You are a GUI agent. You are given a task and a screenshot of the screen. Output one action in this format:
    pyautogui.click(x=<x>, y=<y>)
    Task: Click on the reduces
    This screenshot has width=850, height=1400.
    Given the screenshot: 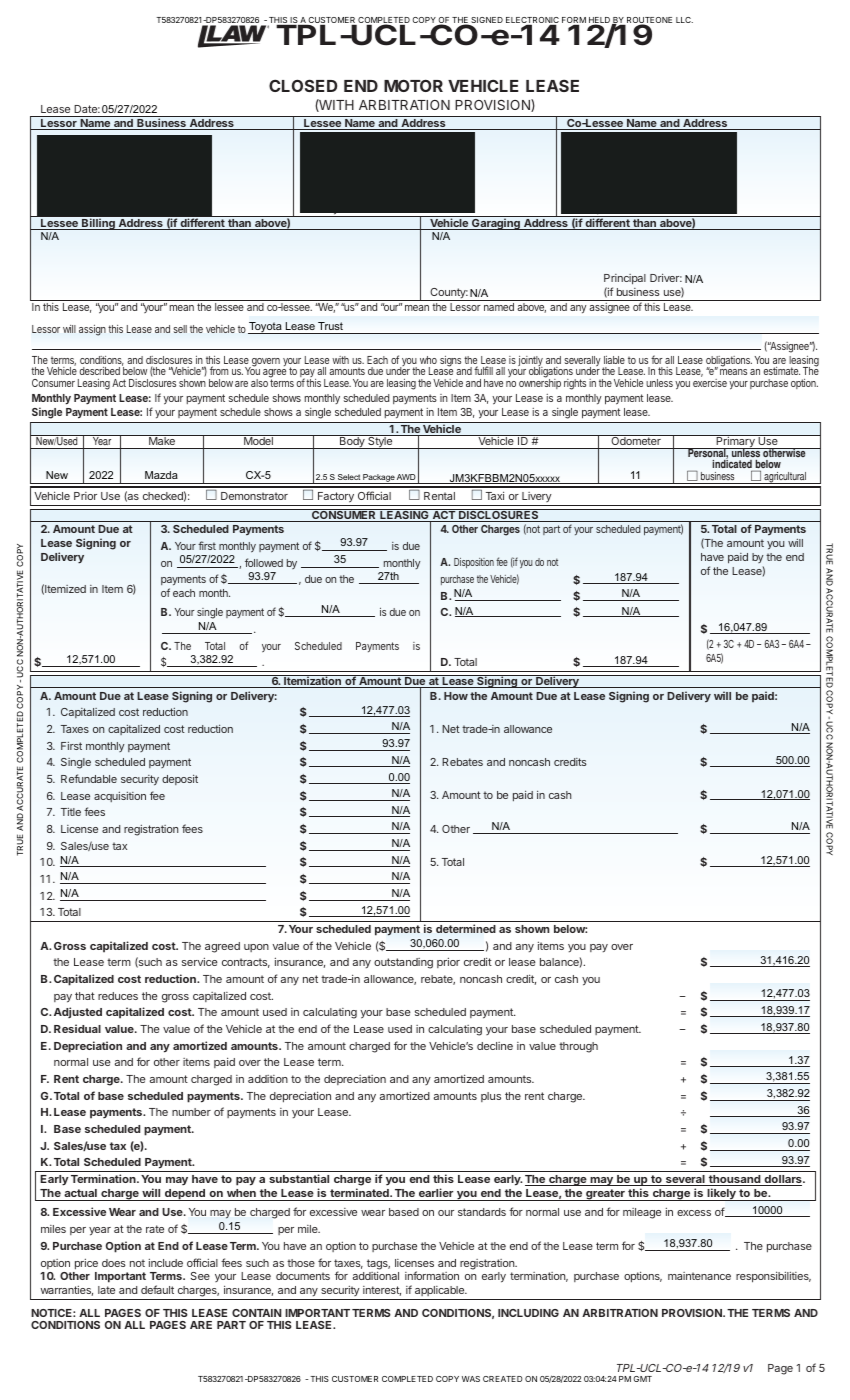 What is the action you would take?
    pyautogui.click(x=118, y=996)
